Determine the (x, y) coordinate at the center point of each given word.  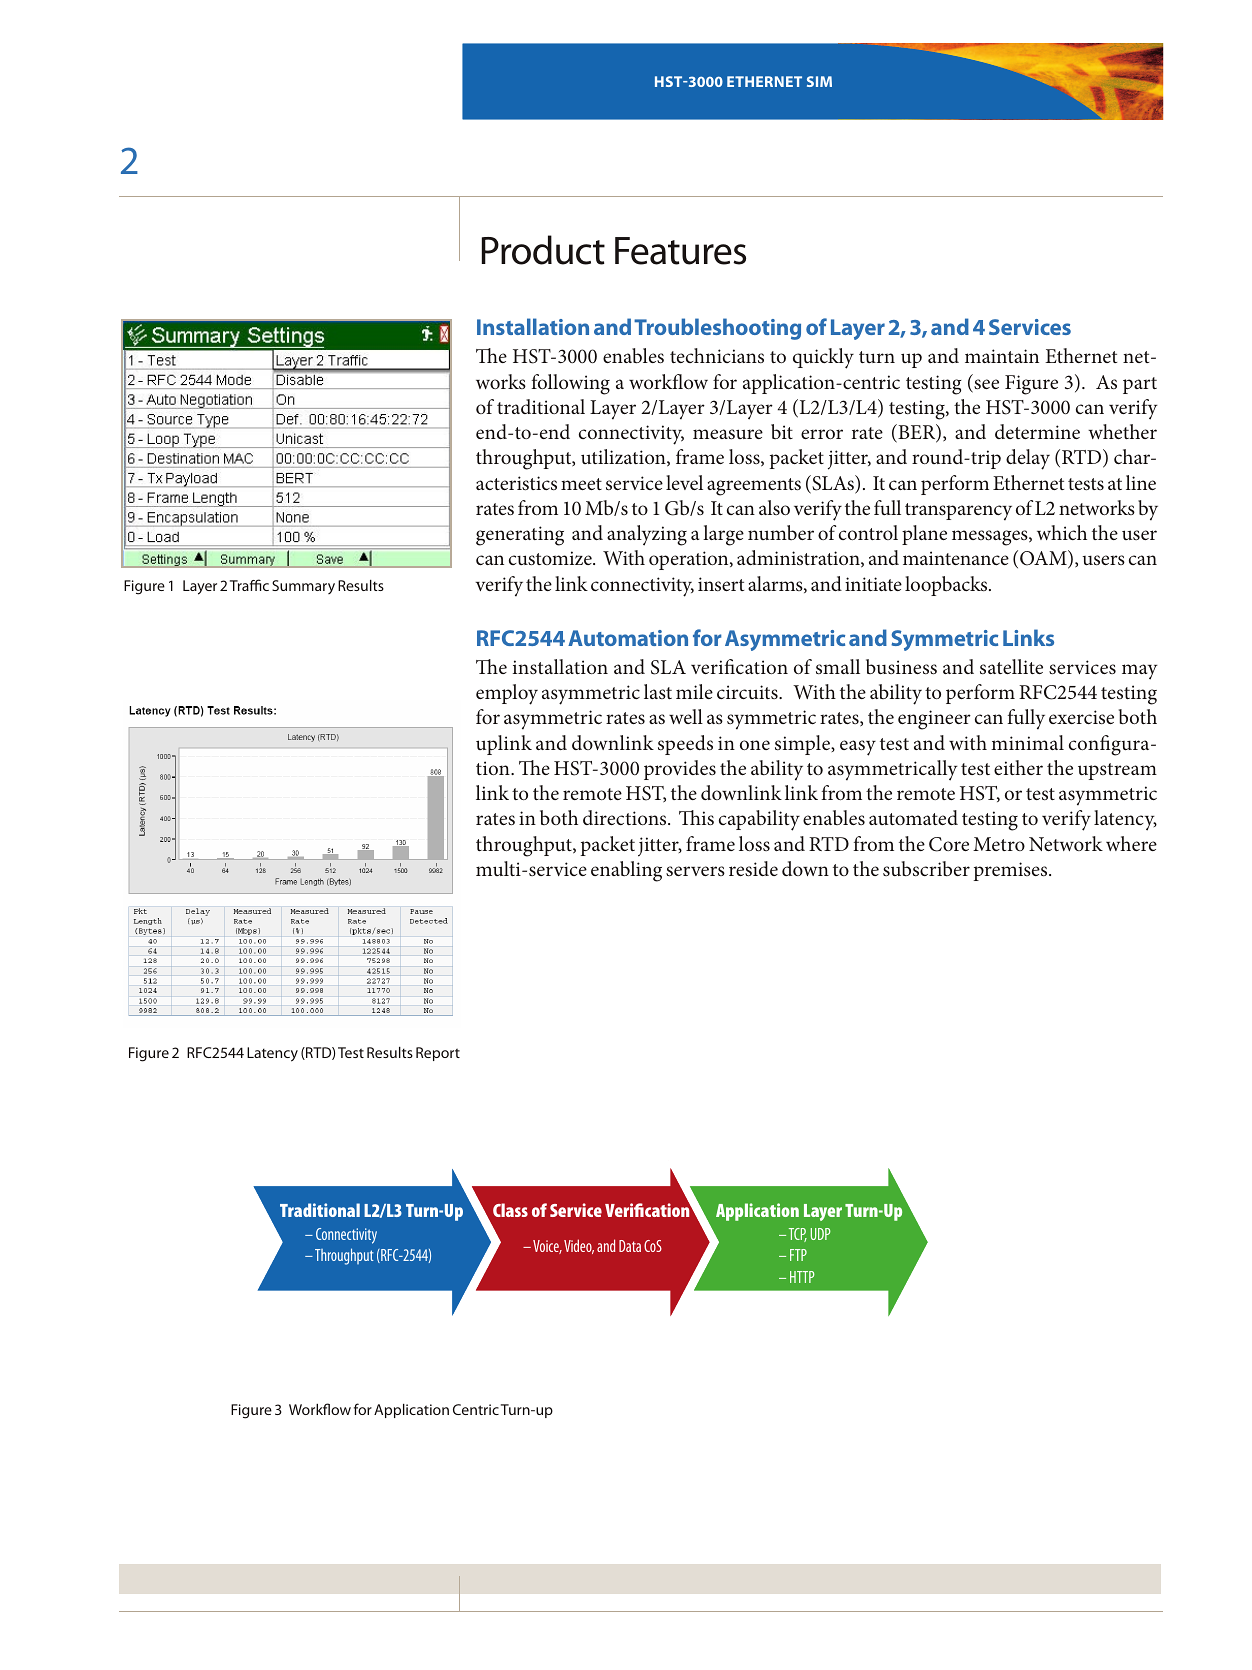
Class (510, 1210)
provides (680, 770)
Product (543, 250)
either (1018, 767)
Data (630, 1246)
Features (680, 251)
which (1062, 532)
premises (1011, 871)
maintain (1002, 356)
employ (507, 694)
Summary (303, 587)
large (723, 535)
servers (695, 871)
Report (438, 1054)
